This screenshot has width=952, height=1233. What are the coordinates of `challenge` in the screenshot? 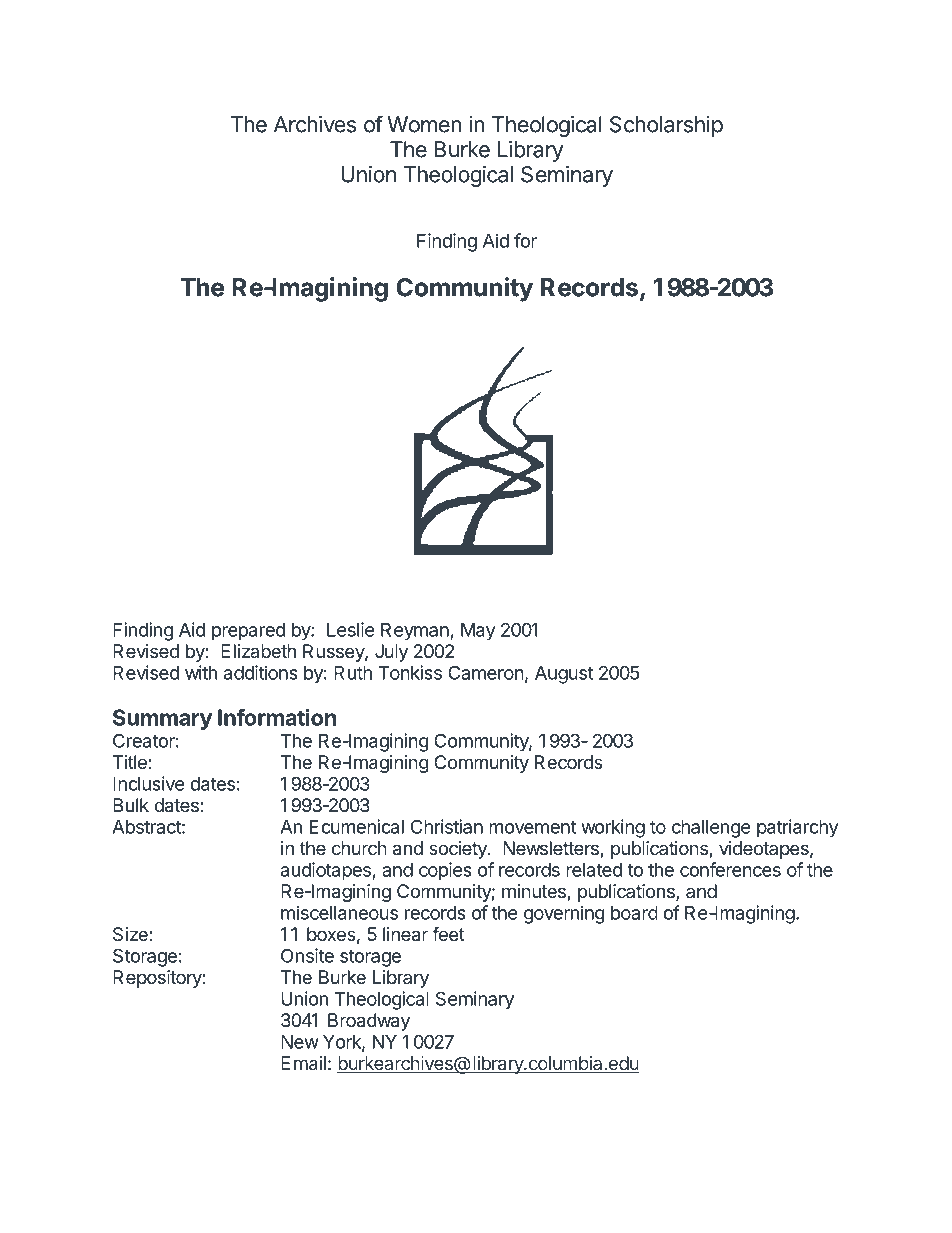 It's located at (711, 829).
